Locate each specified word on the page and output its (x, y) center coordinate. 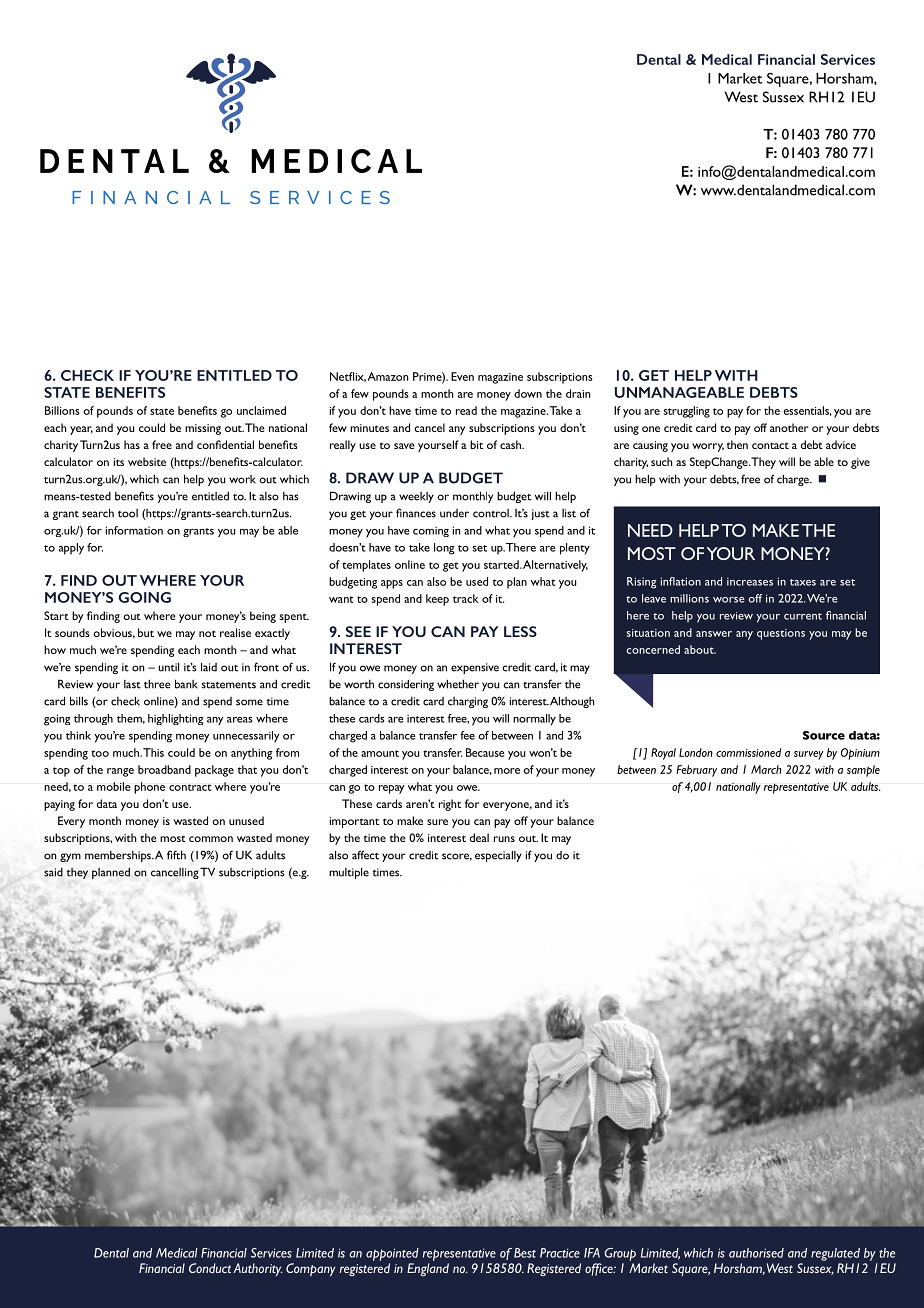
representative (459, 1254)
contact (770, 445)
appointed (392, 1254)
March (766, 769)
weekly (416, 497)
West (741, 97)
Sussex (783, 97)
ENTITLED (234, 375)
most (173, 839)
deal (479, 837)
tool (128, 513)
